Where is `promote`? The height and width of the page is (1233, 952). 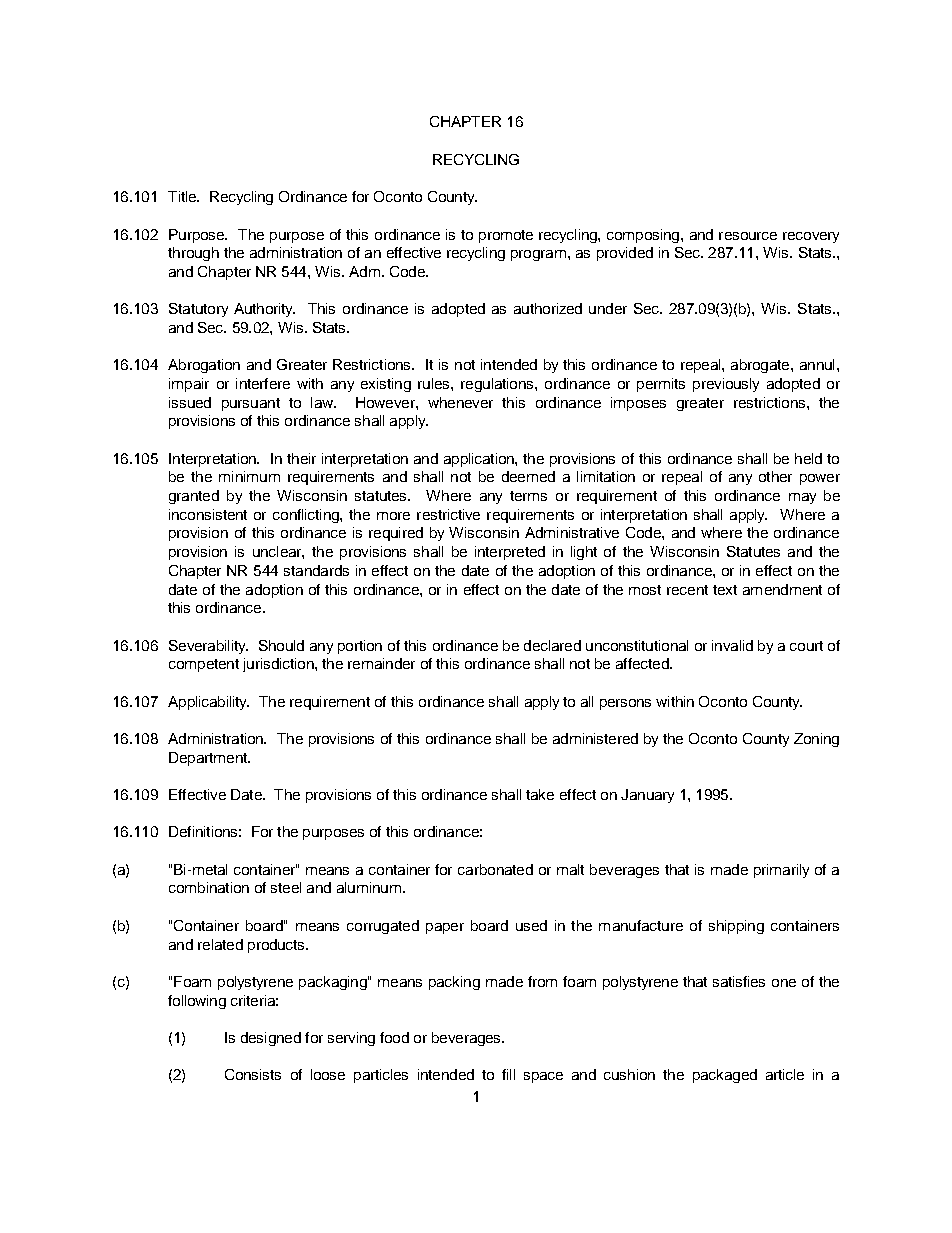 promote is located at coordinates (506, 236).
